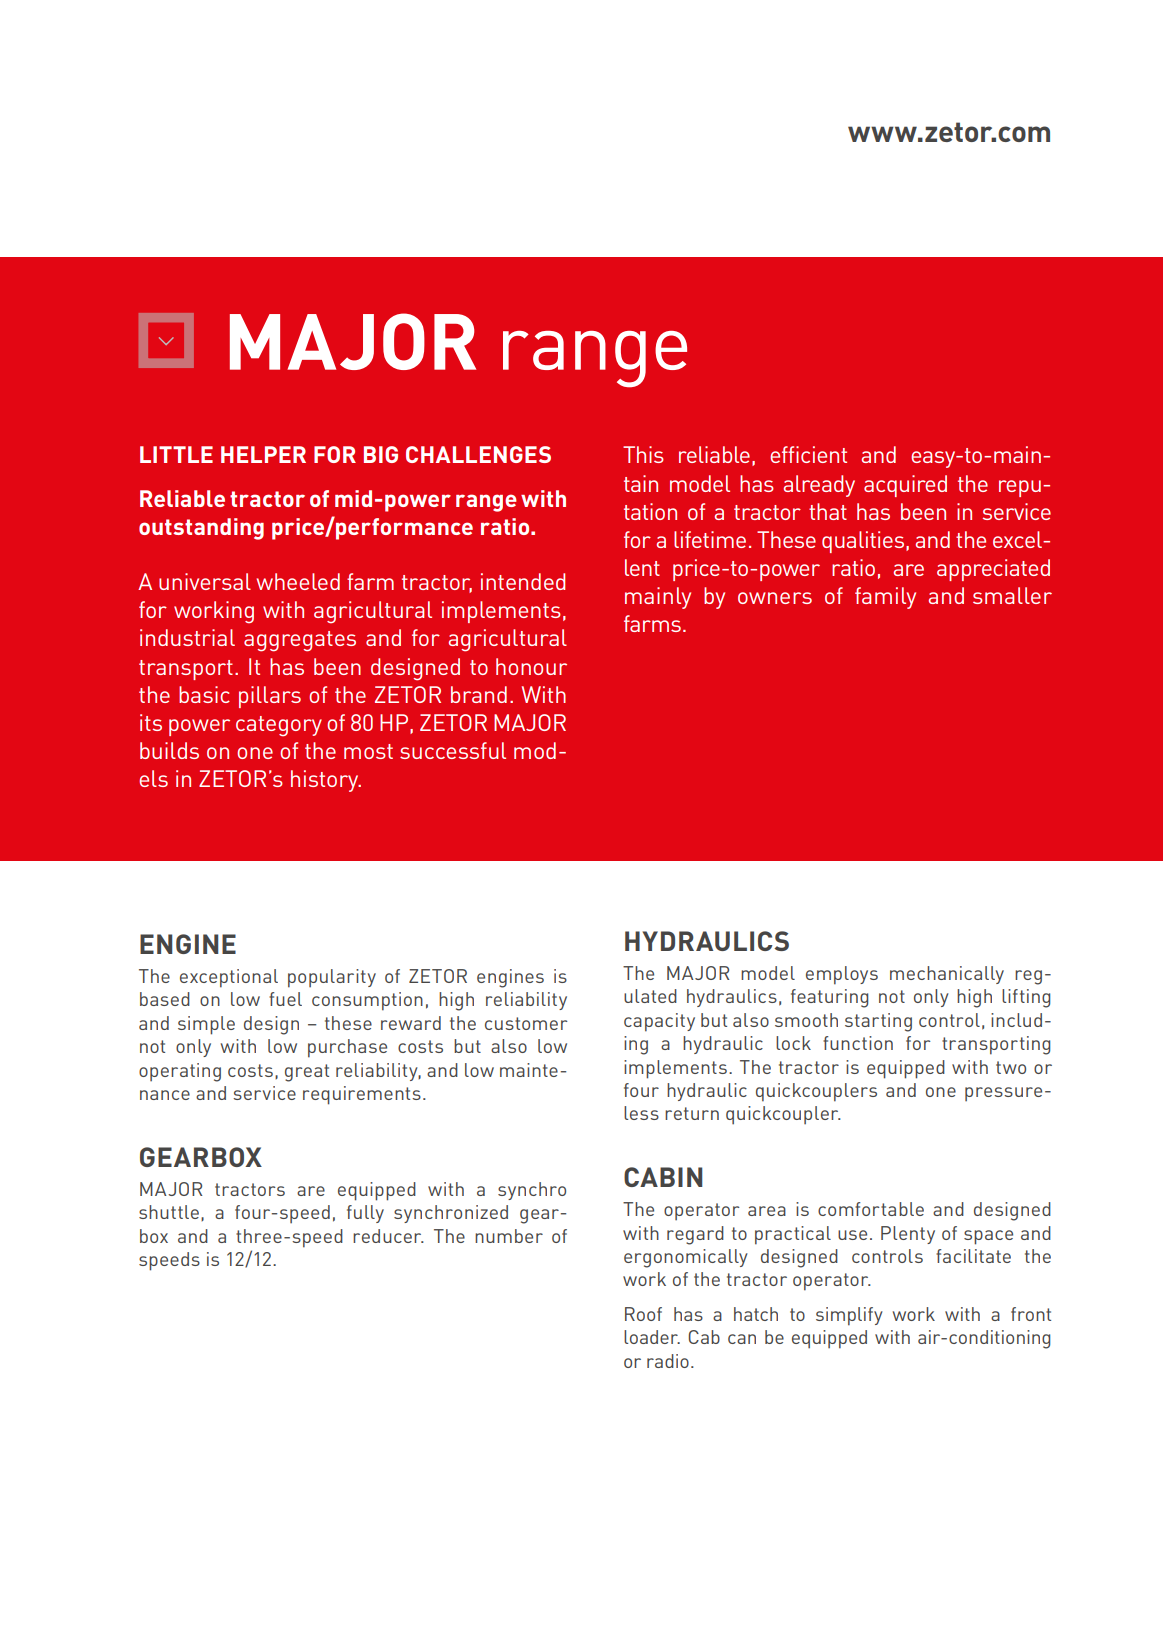  What do you see at coordinates (263, 454) in the page?
I see `HELPER` at bounding box center [263, 454].
